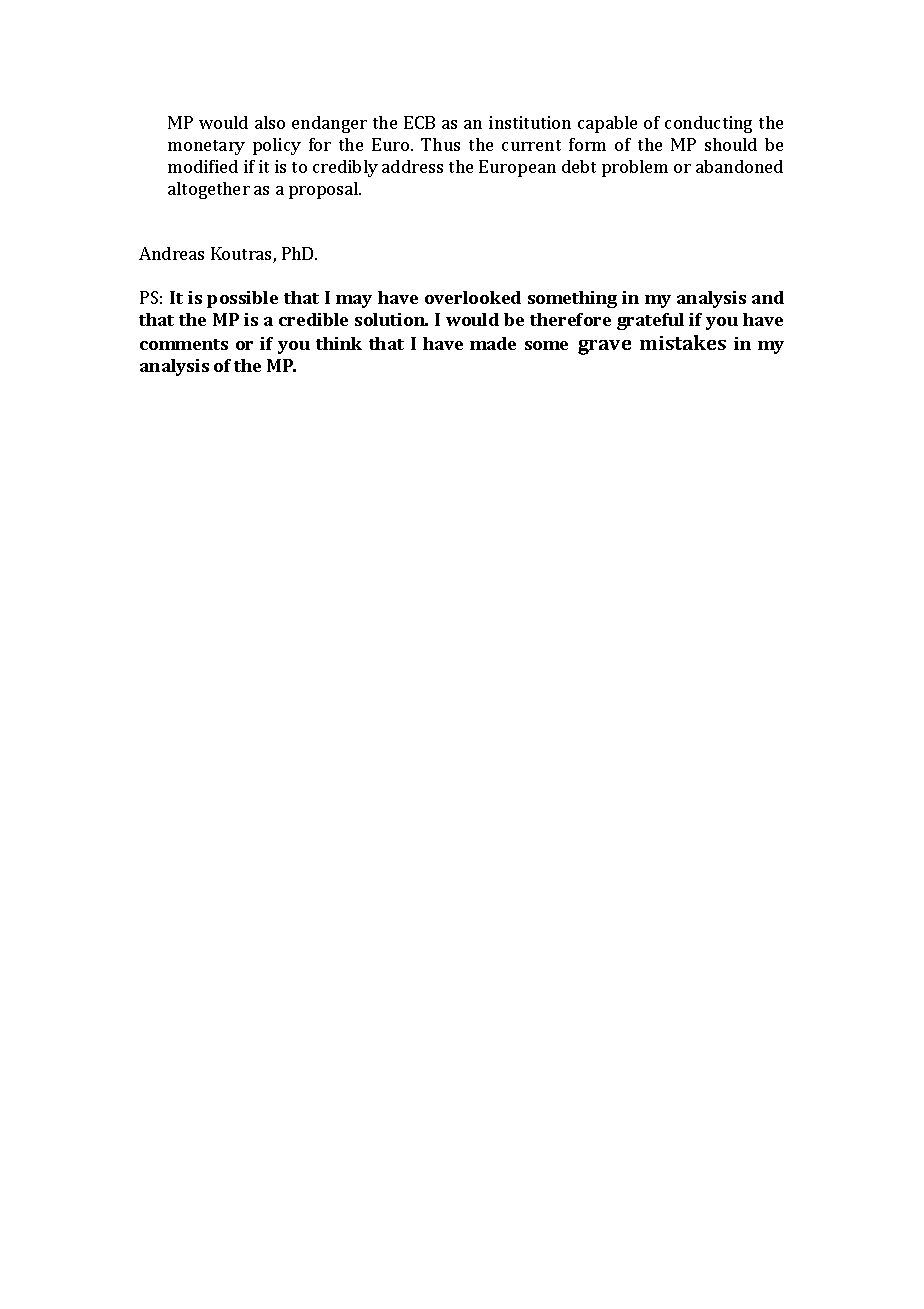 Image resolution: width=924 pixels, height=1309 pixels. Describe the element at coordinates (419, 122) in the page. I see `ECB` at that location.
